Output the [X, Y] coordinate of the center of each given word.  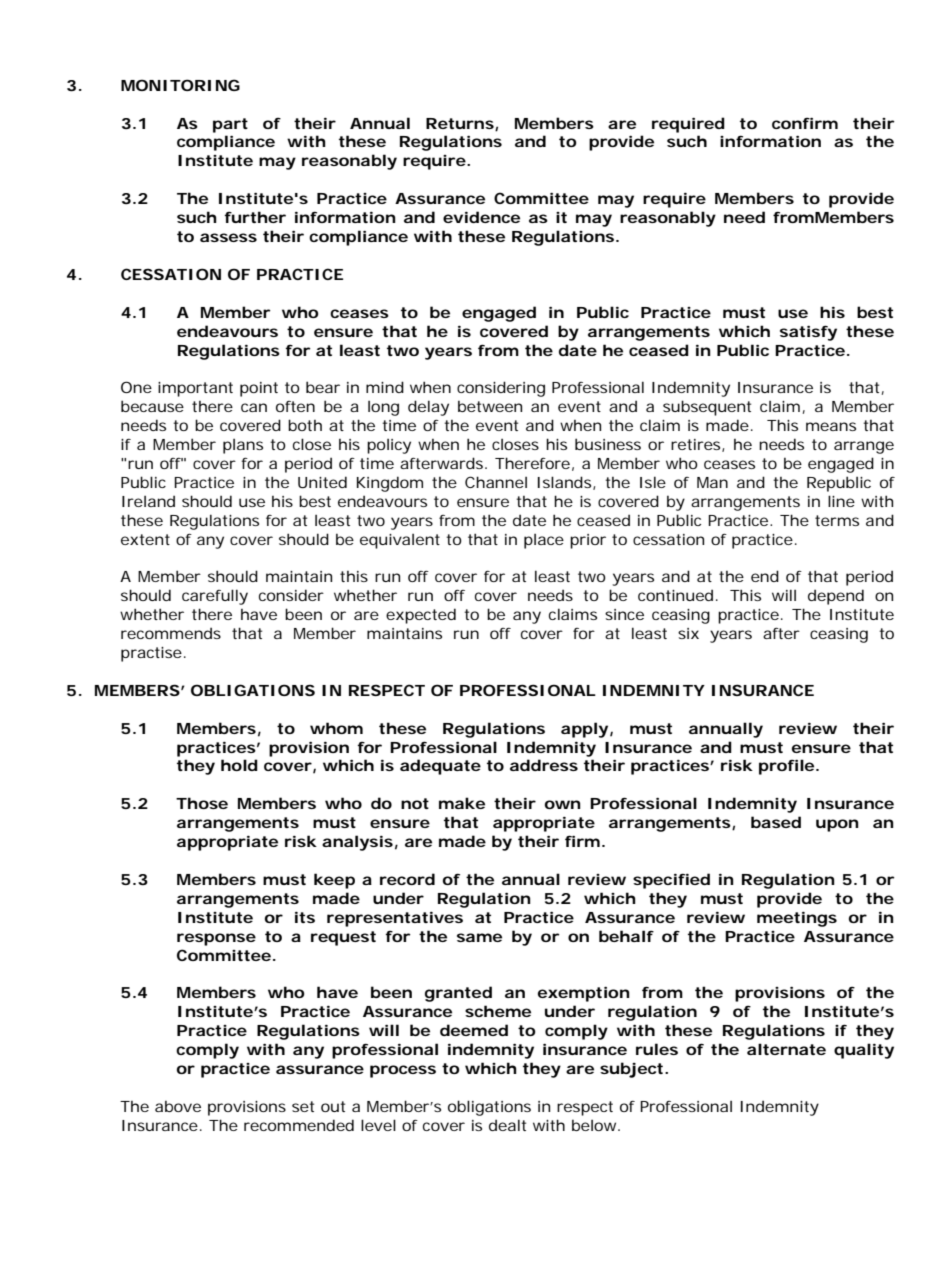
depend [836, 597]
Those [202, 803]
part [230, 125]
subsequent [707, 408]
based [776, 822]
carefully [215, 597]
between [490, 406]
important [195, 389]
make [462, 803]
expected [421, 616]
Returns [460, 123]
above [178, 1106]
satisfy [808, 333]
